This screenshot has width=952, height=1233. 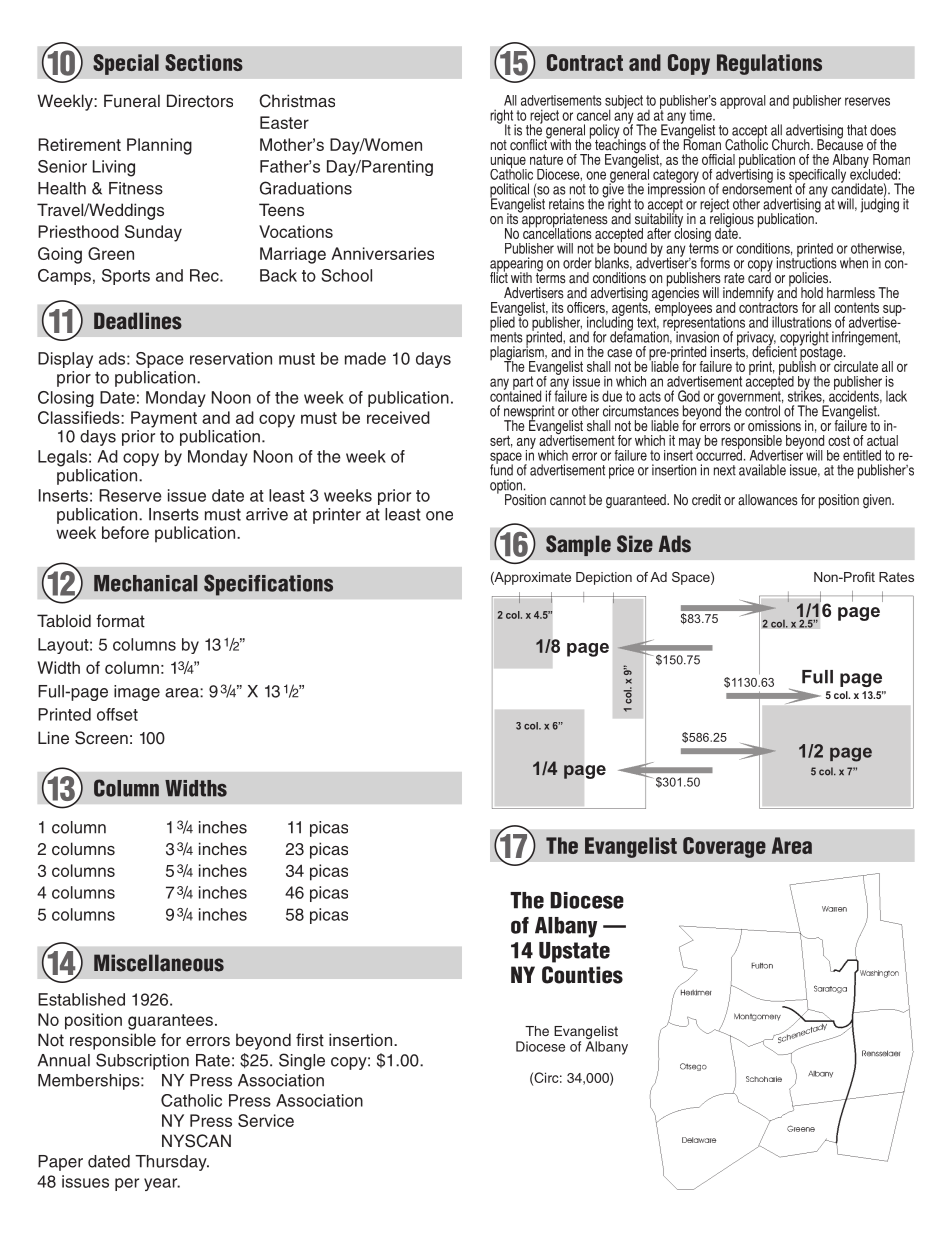 I want to click on option, so click(x=506, y=487).
